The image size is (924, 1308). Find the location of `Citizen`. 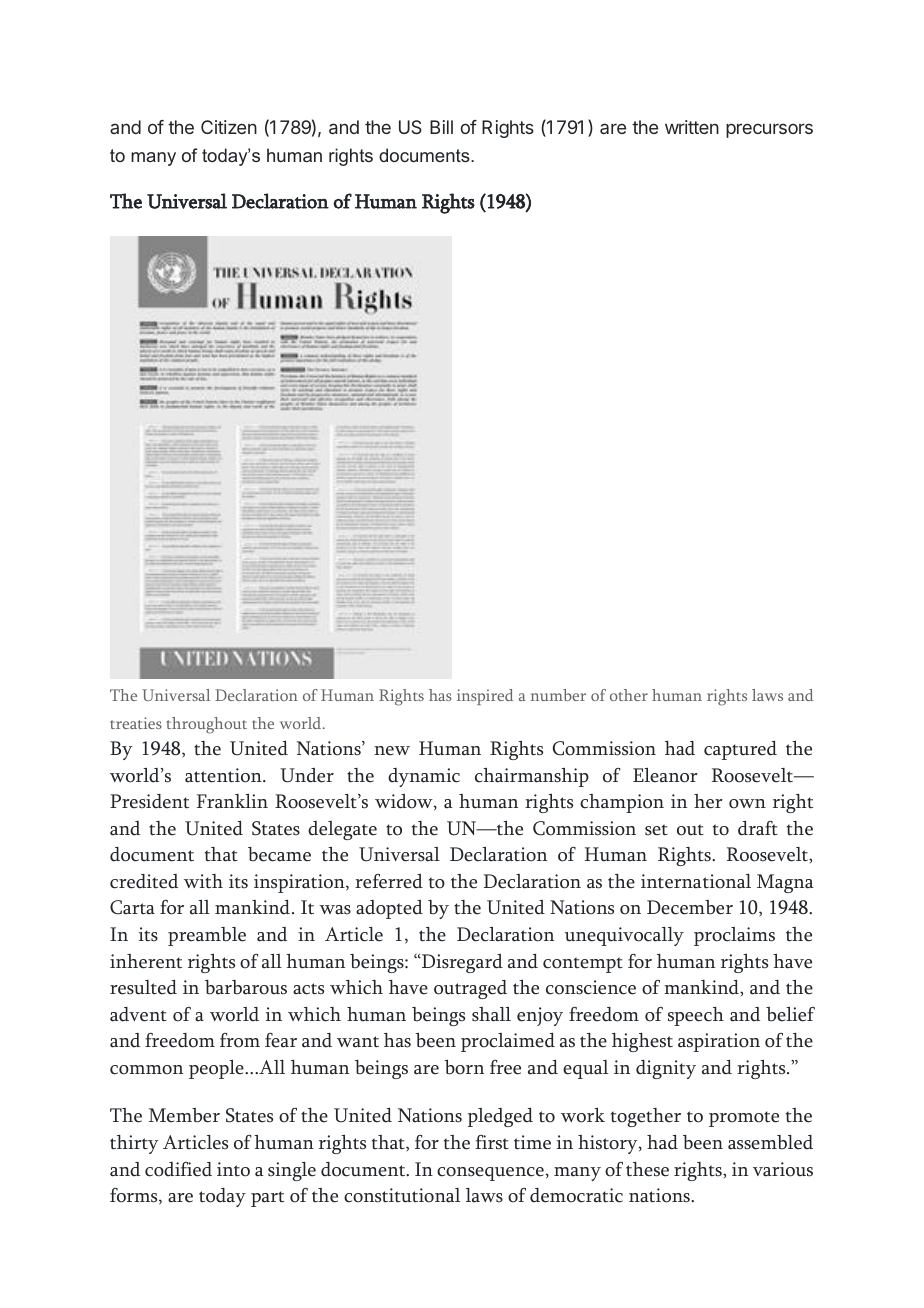

Citizen is located at coordinates (229, 127).
